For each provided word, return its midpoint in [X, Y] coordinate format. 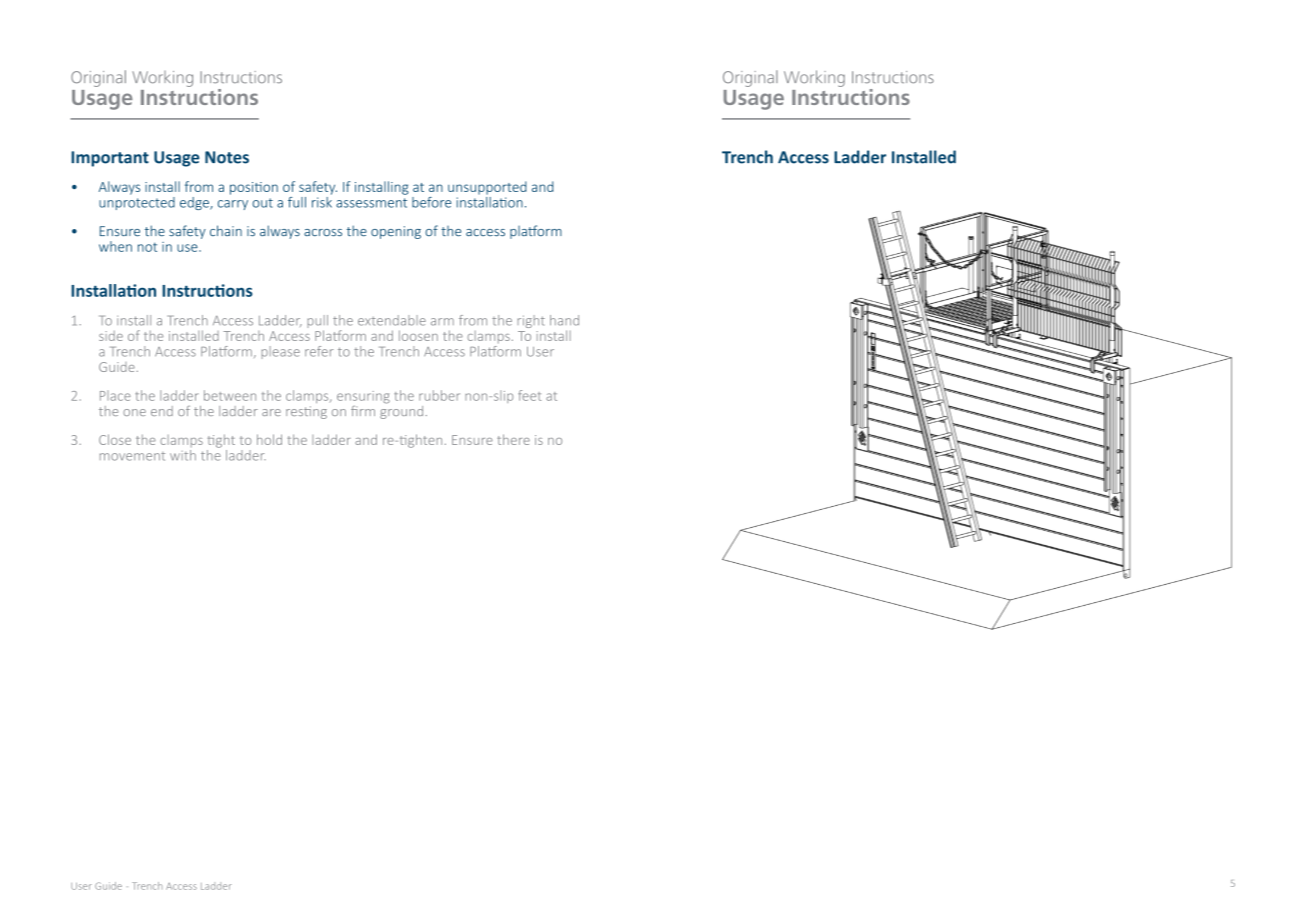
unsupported [487, 188]
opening [396, 232]
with [183, 455]
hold [269, 439]
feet [529, 395]
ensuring [363, 397]
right [531, 321]
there [513, 439]
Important [110, 159]
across [323, 232]
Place [115, 396]
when [115, 246]
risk [322, 201]
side [111, 336]
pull [317, 323]
